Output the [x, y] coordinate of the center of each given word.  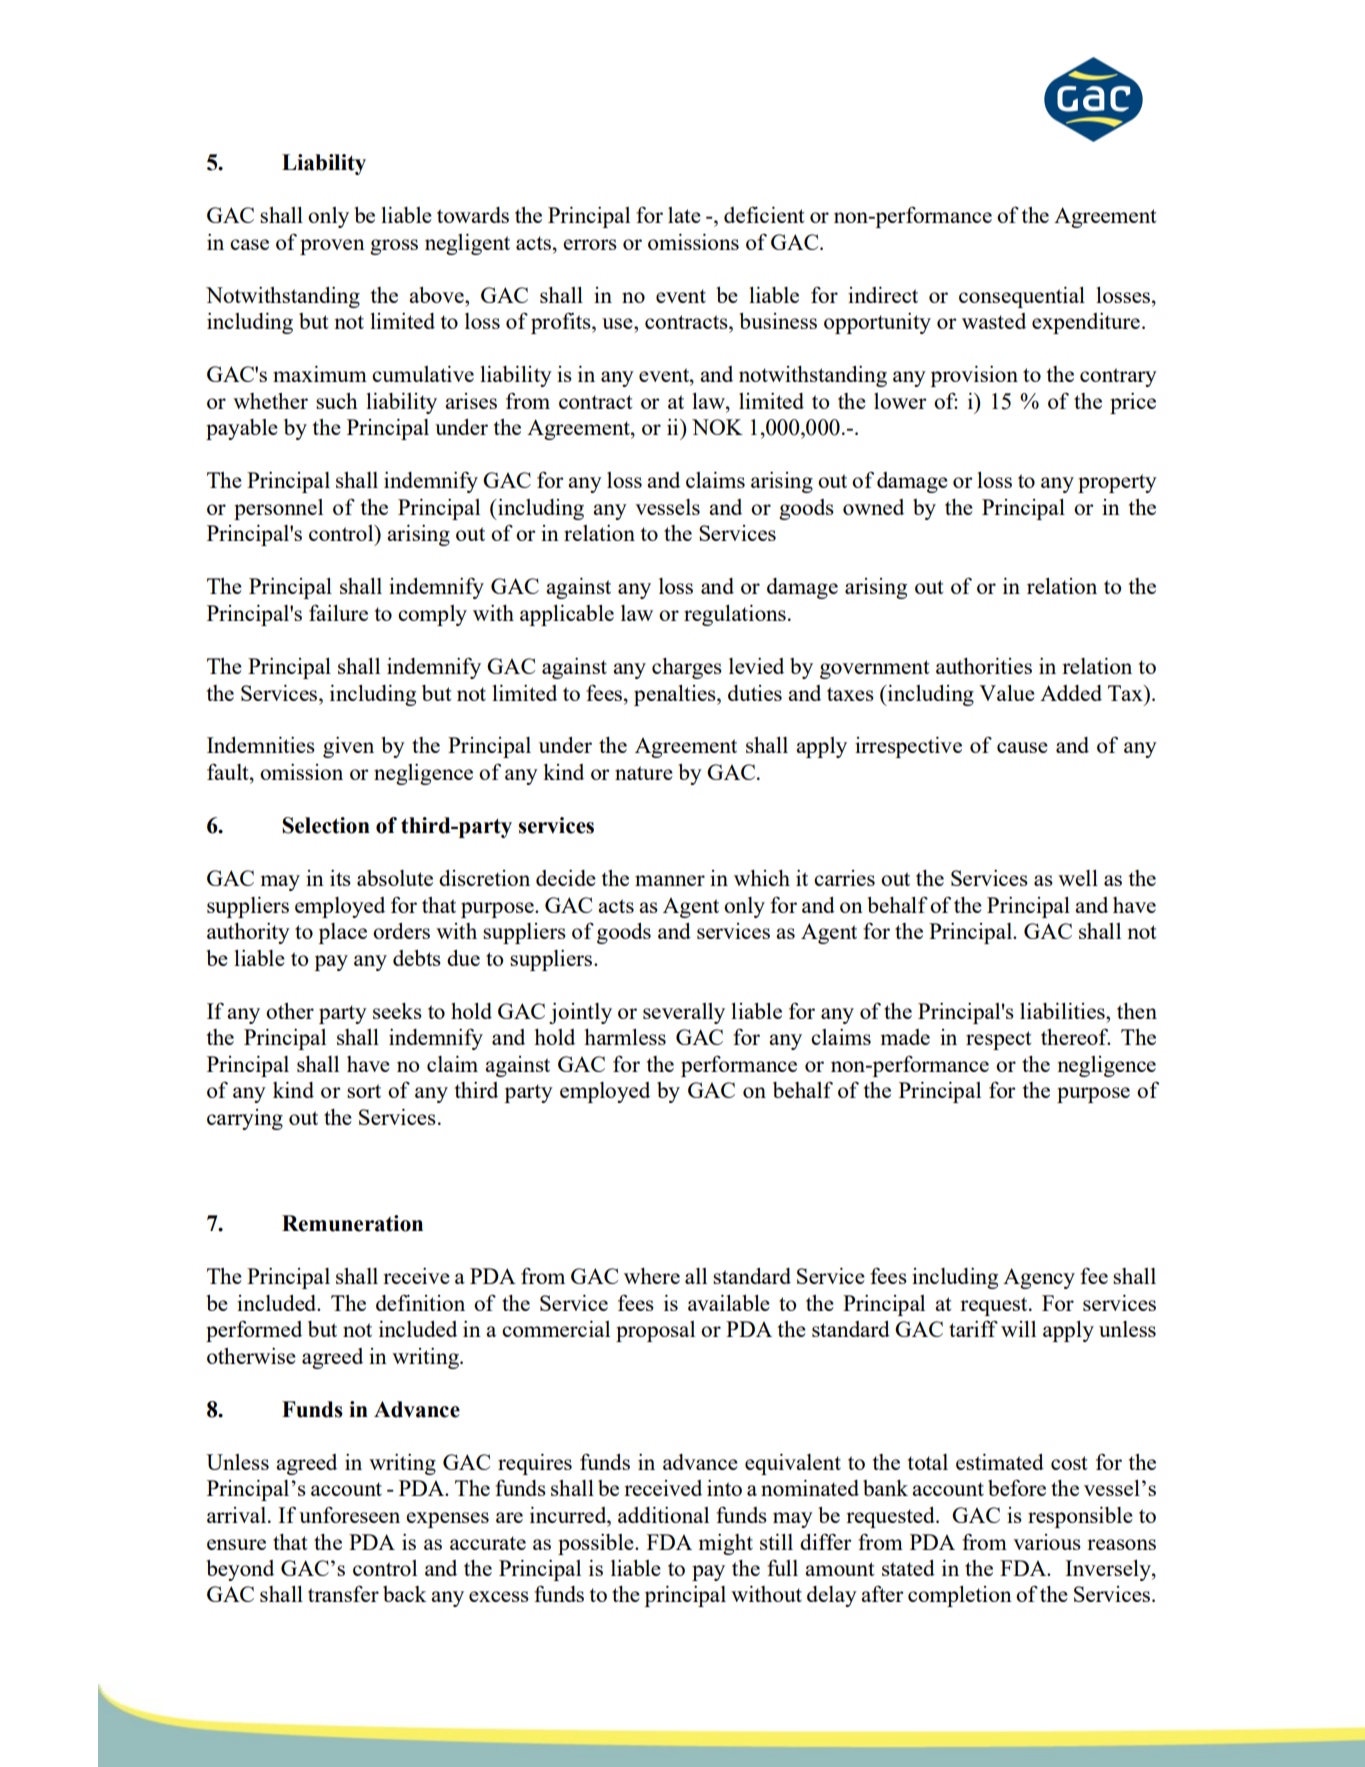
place [342, 933]
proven [332, 247]
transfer [343, 1593]
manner [670, 880]
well [1078, 878]
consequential [1022, 297]
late [684, 215]
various [1047, 1542]
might [726, 1544]
